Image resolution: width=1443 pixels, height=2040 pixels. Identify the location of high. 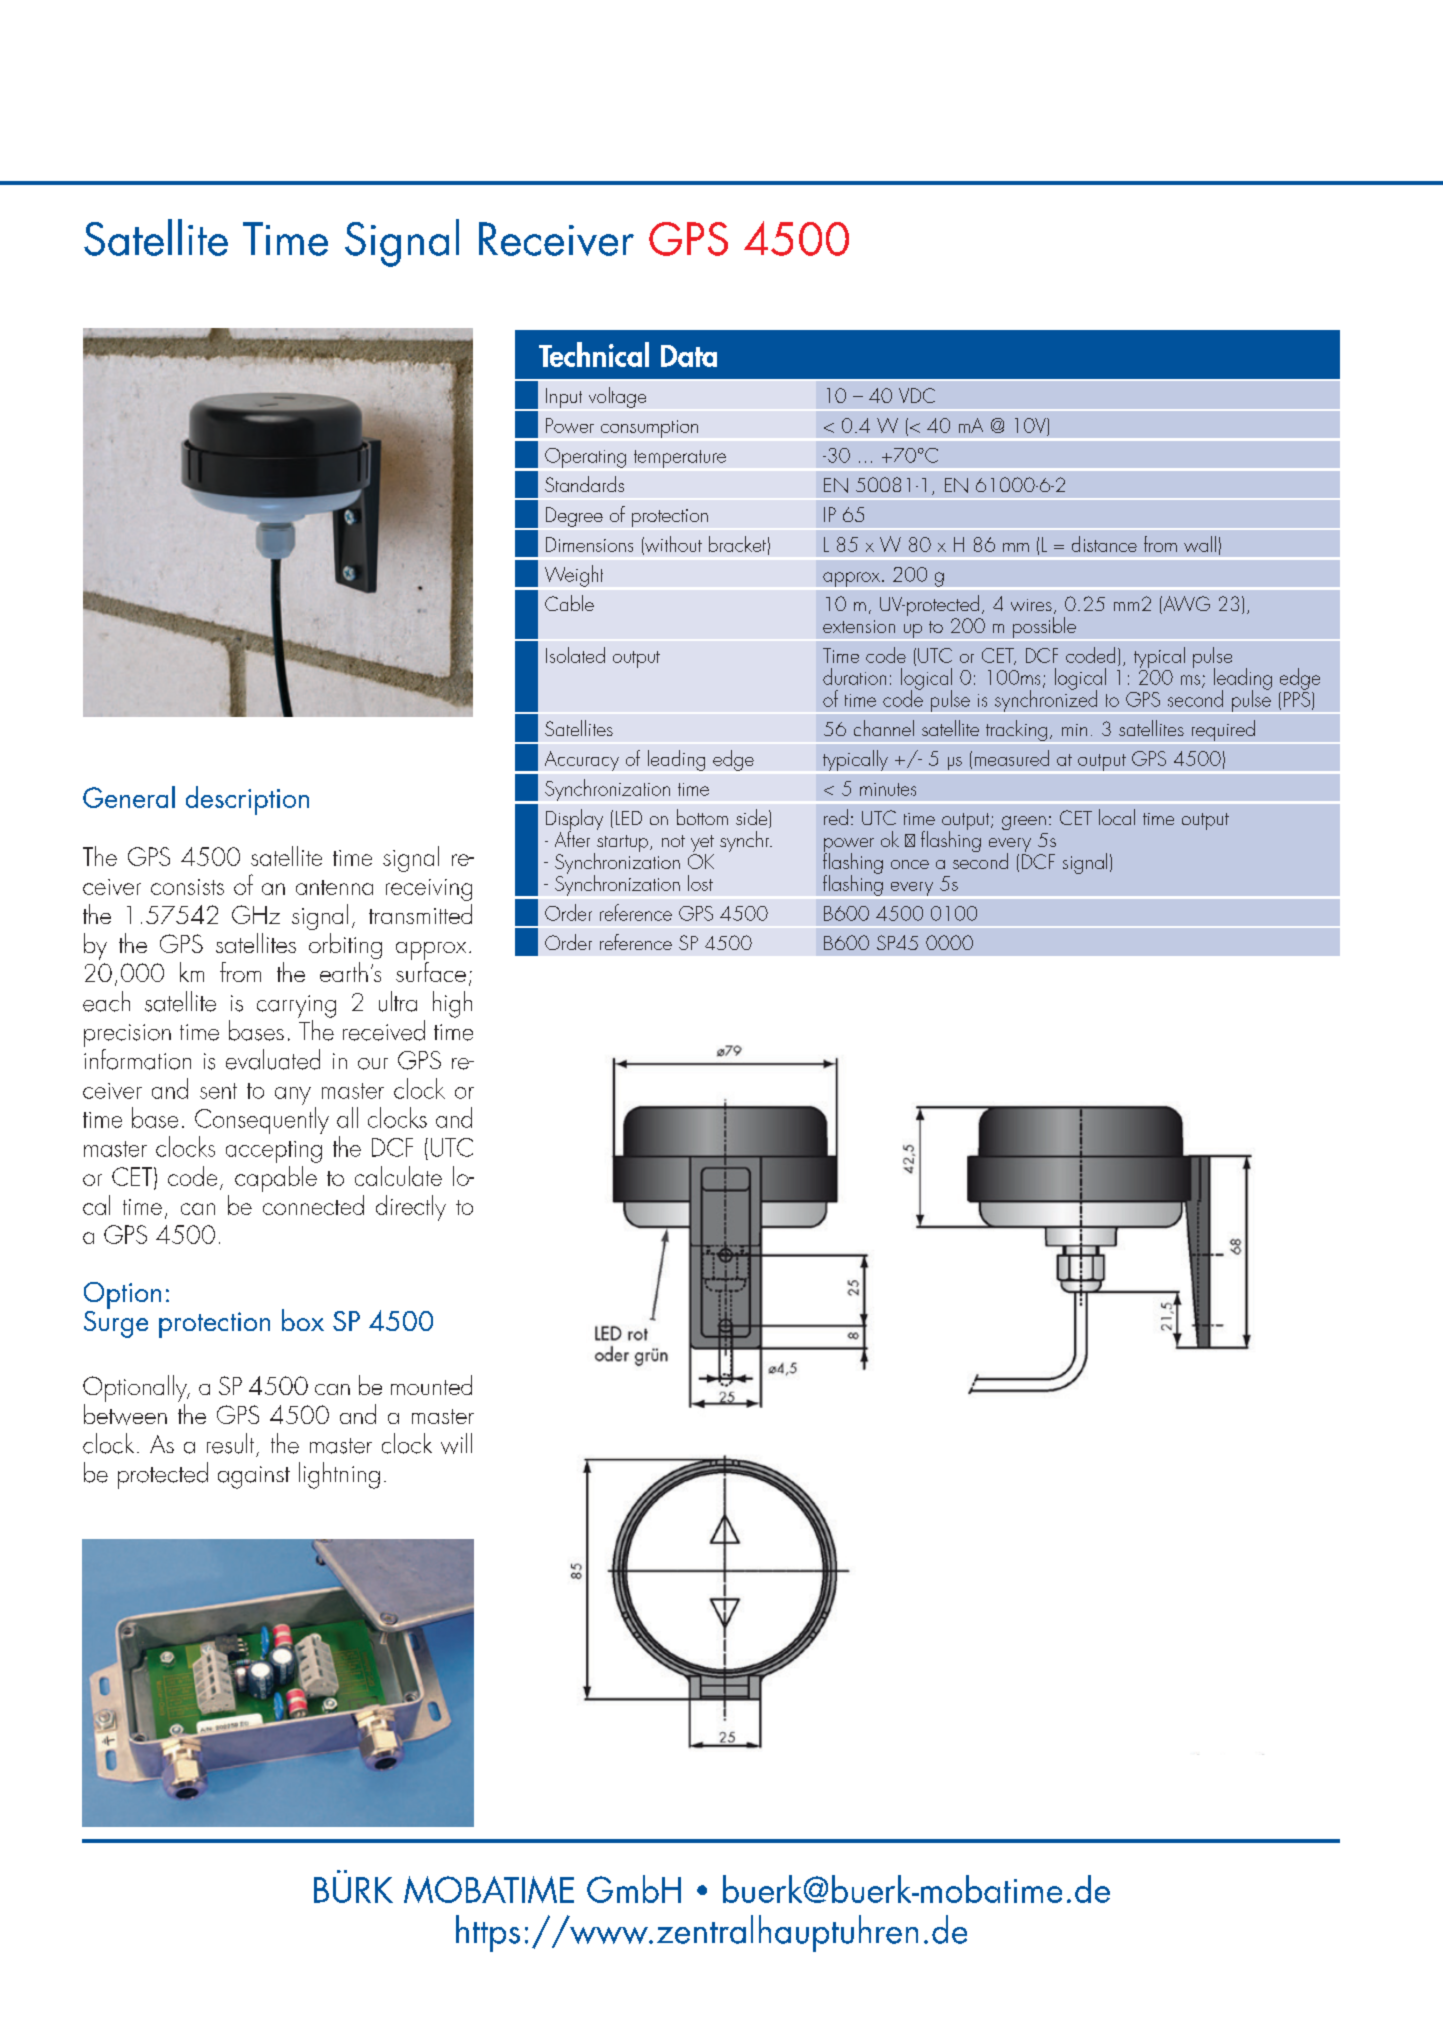
(452, 1004).
